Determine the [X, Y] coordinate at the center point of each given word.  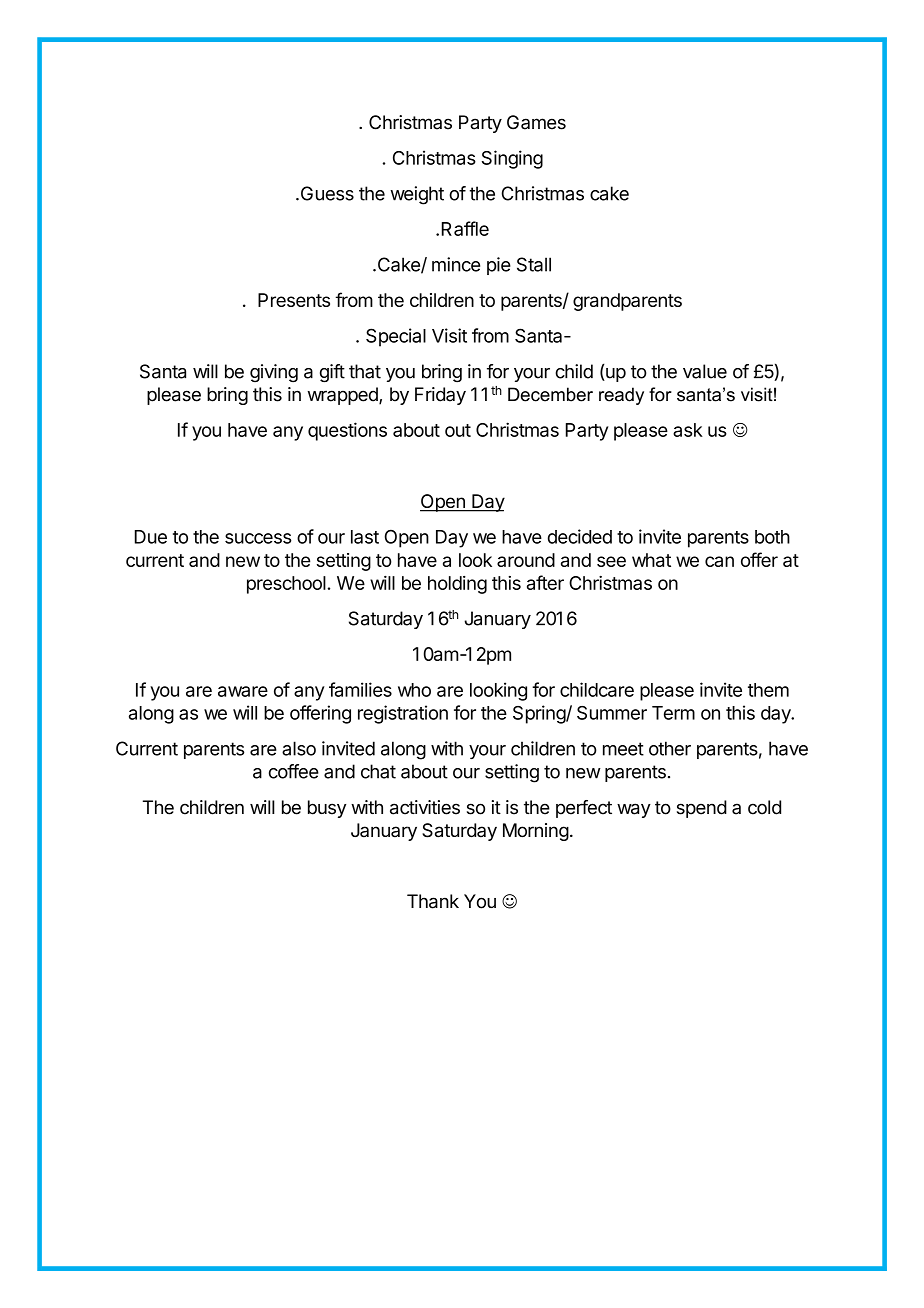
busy [327, 809]
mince [456, 264]
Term [673, 713]
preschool [286, 585]
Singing [512, 159]
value [705, 371]
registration [403, 714]
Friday [440, 396]
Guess [326, 193]
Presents [294, 300]
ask [688, 430]
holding [457, 585]
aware [243, 691]
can [719, 561]
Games [536, 122]
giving [274, 373]
